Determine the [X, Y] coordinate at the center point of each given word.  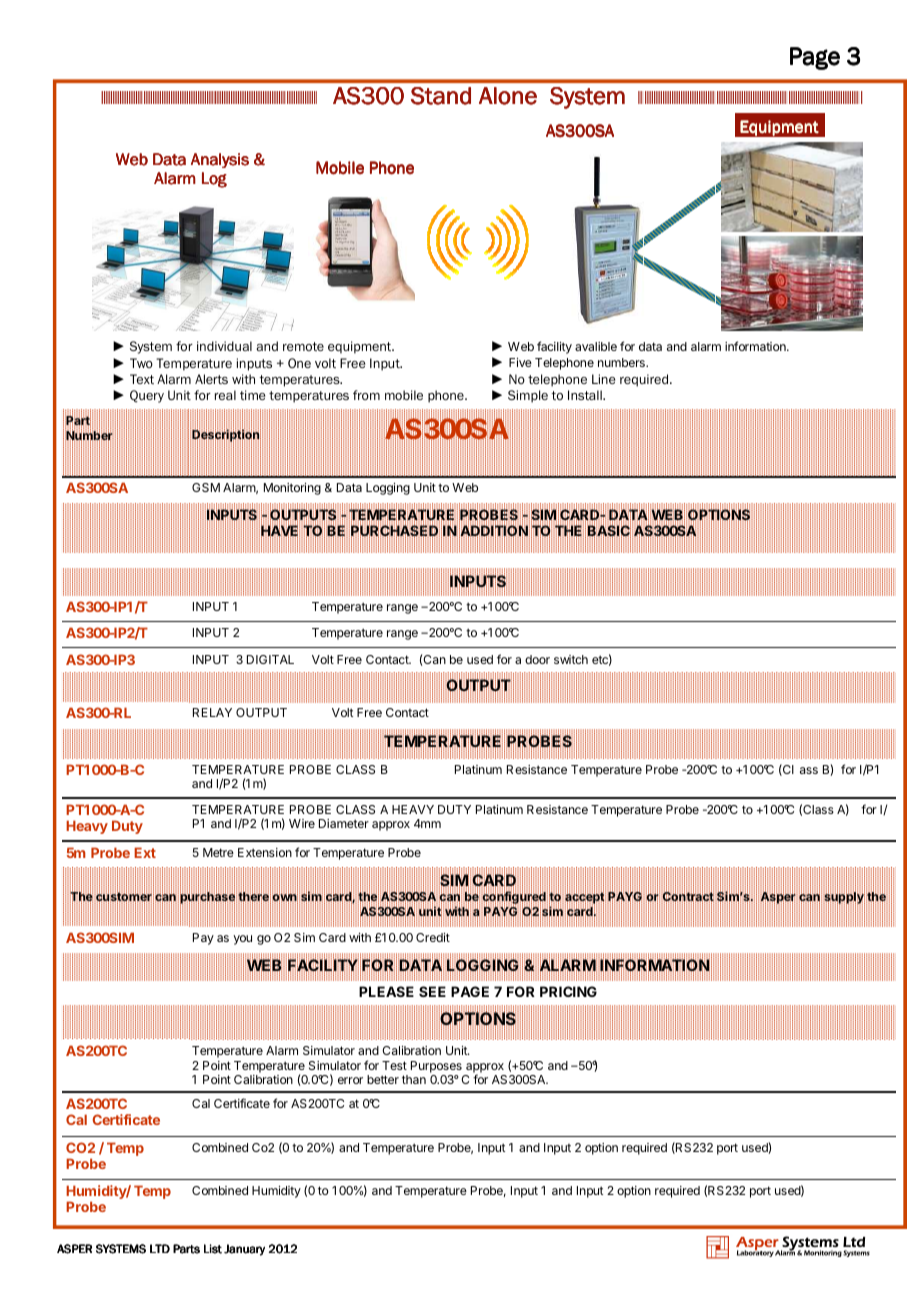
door [537, 659]
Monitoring [292, 489]
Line [603, 379]
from [366, 395]
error [350, 1080]
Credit [433, 937]
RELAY [212, 712]
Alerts [211, 379]
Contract [688, 897]
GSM [206, 487]
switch [571, 659]
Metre [218, 852]
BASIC [609, 532]
